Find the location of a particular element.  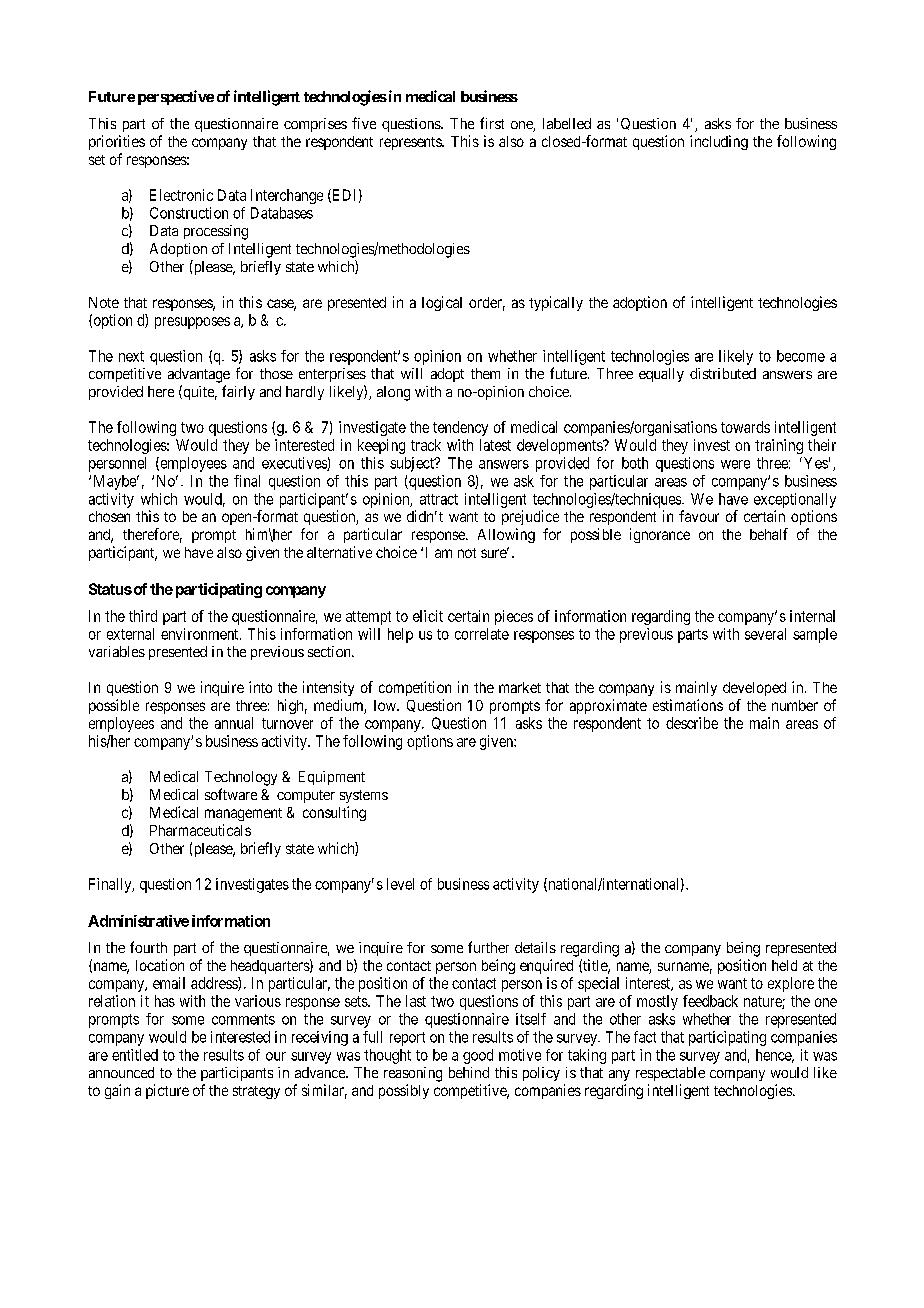

competition is located at coordinates (415, 688).
